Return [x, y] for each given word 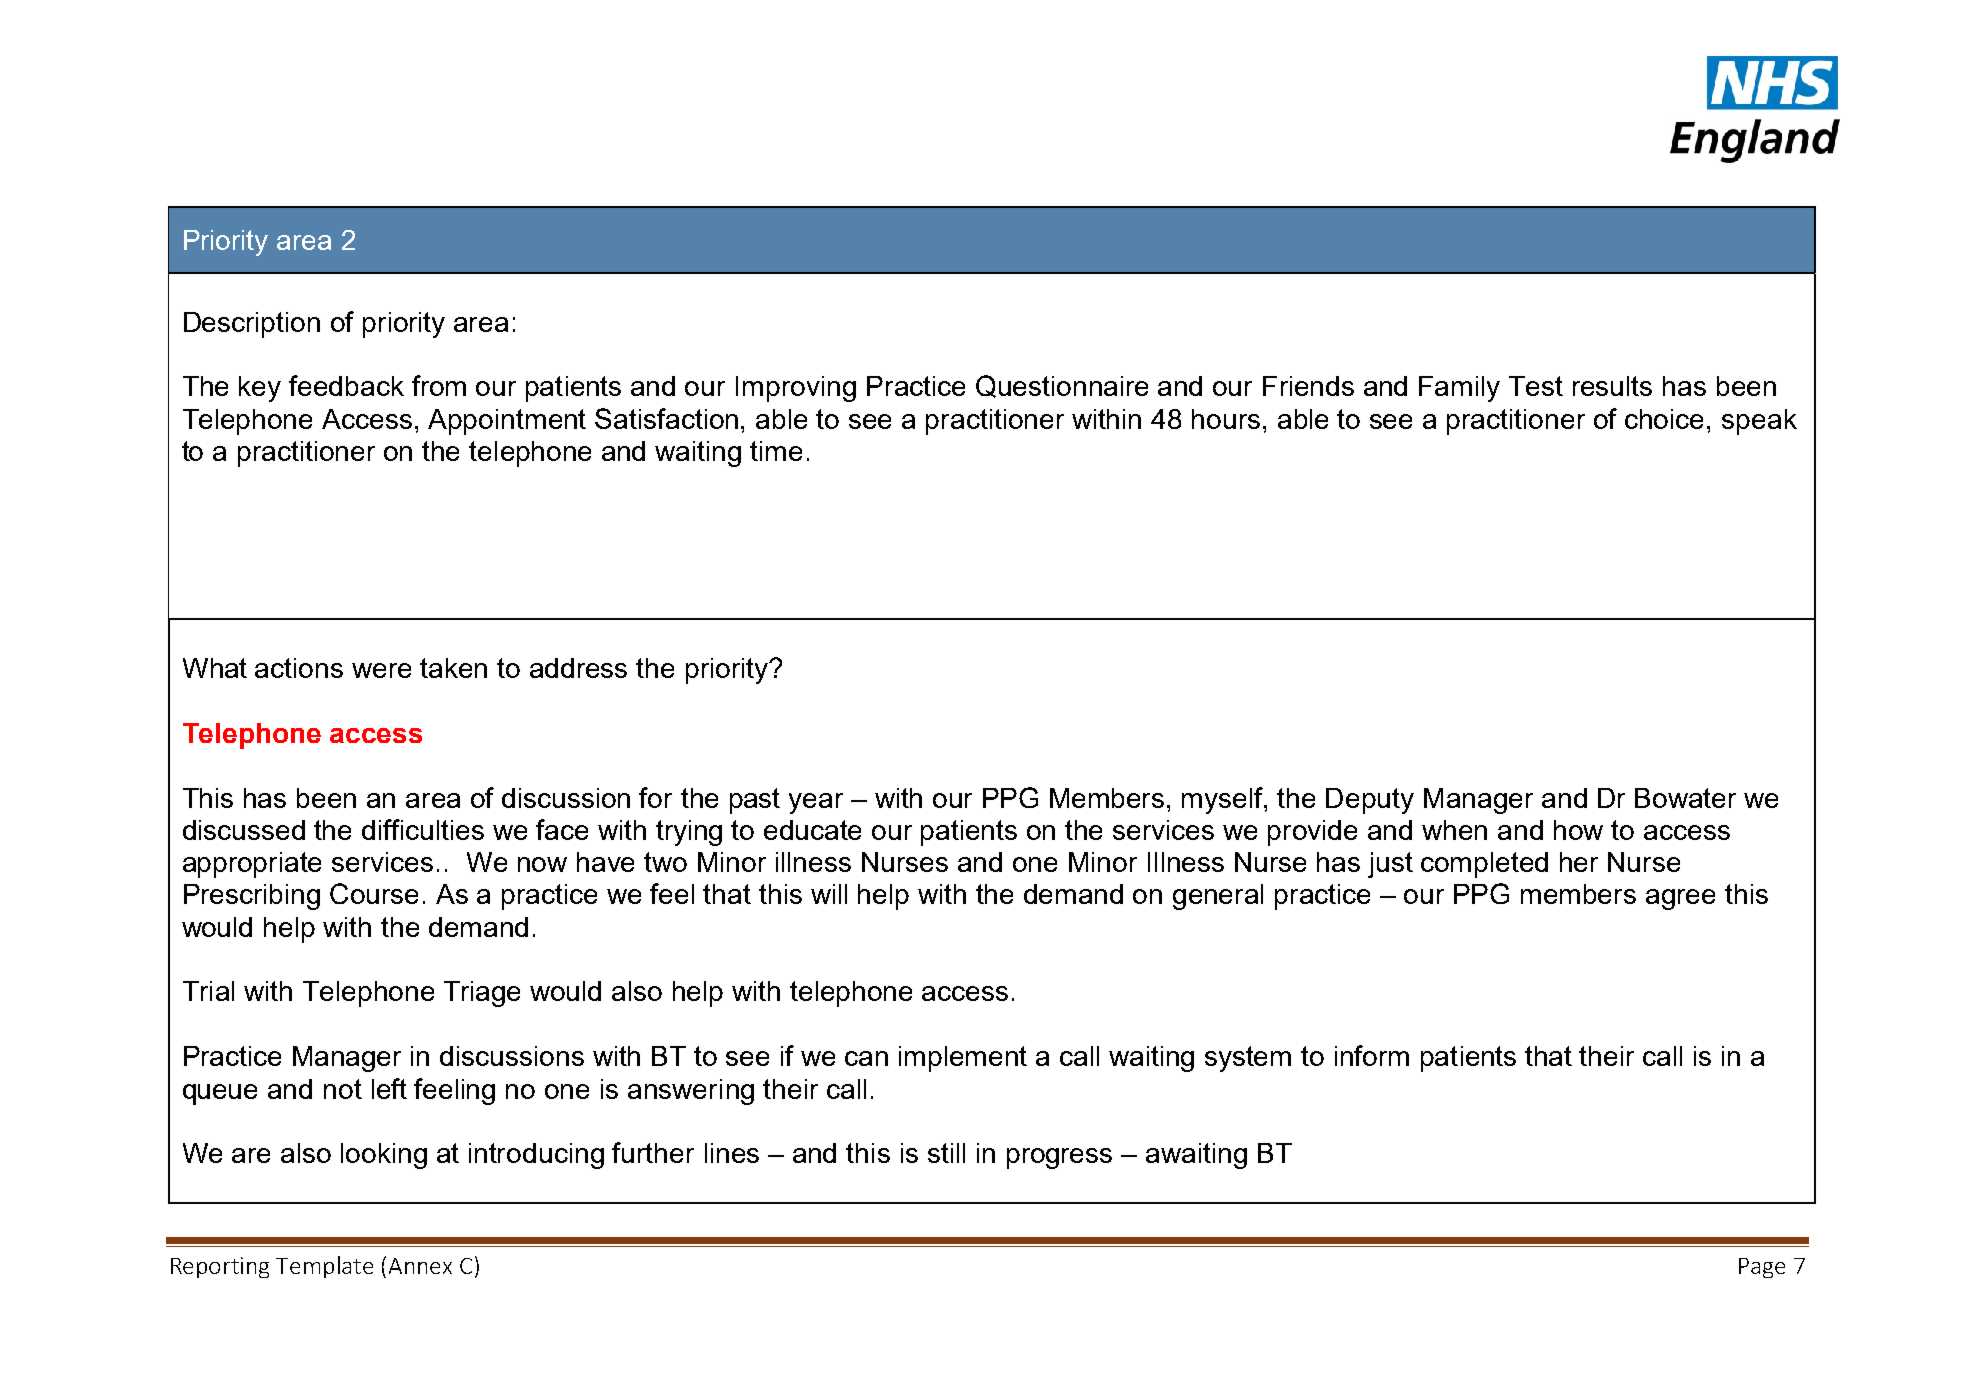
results [1612, 386]
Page [1762, 1268]
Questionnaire [1062, 386]
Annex [420, 1266]
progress [1059, 1158]
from [439, 385]
